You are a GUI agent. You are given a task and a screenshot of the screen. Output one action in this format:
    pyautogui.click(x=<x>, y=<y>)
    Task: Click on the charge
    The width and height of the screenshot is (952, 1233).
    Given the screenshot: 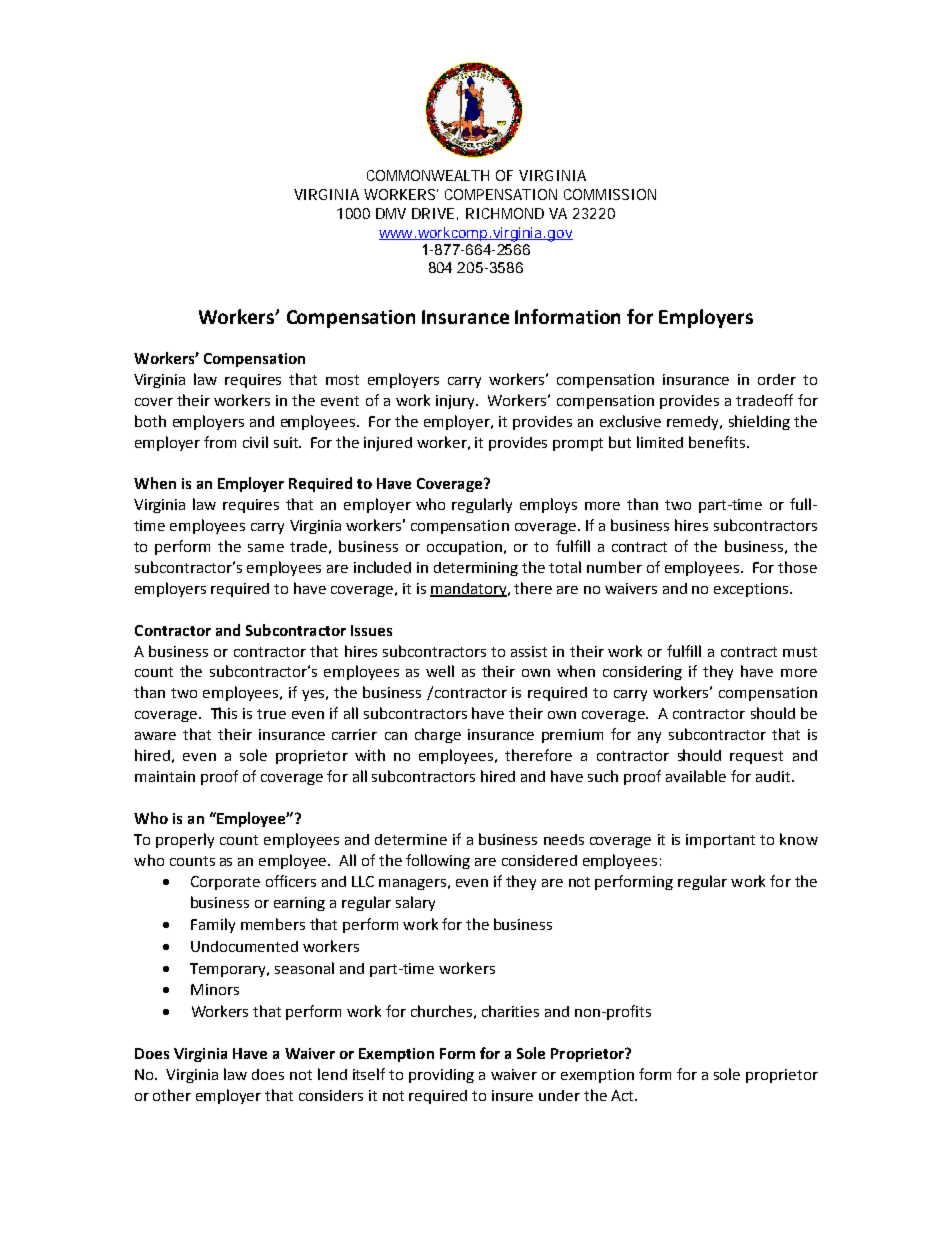 What is the action you would take?
    pyautogui.click(x=438, y=735)
